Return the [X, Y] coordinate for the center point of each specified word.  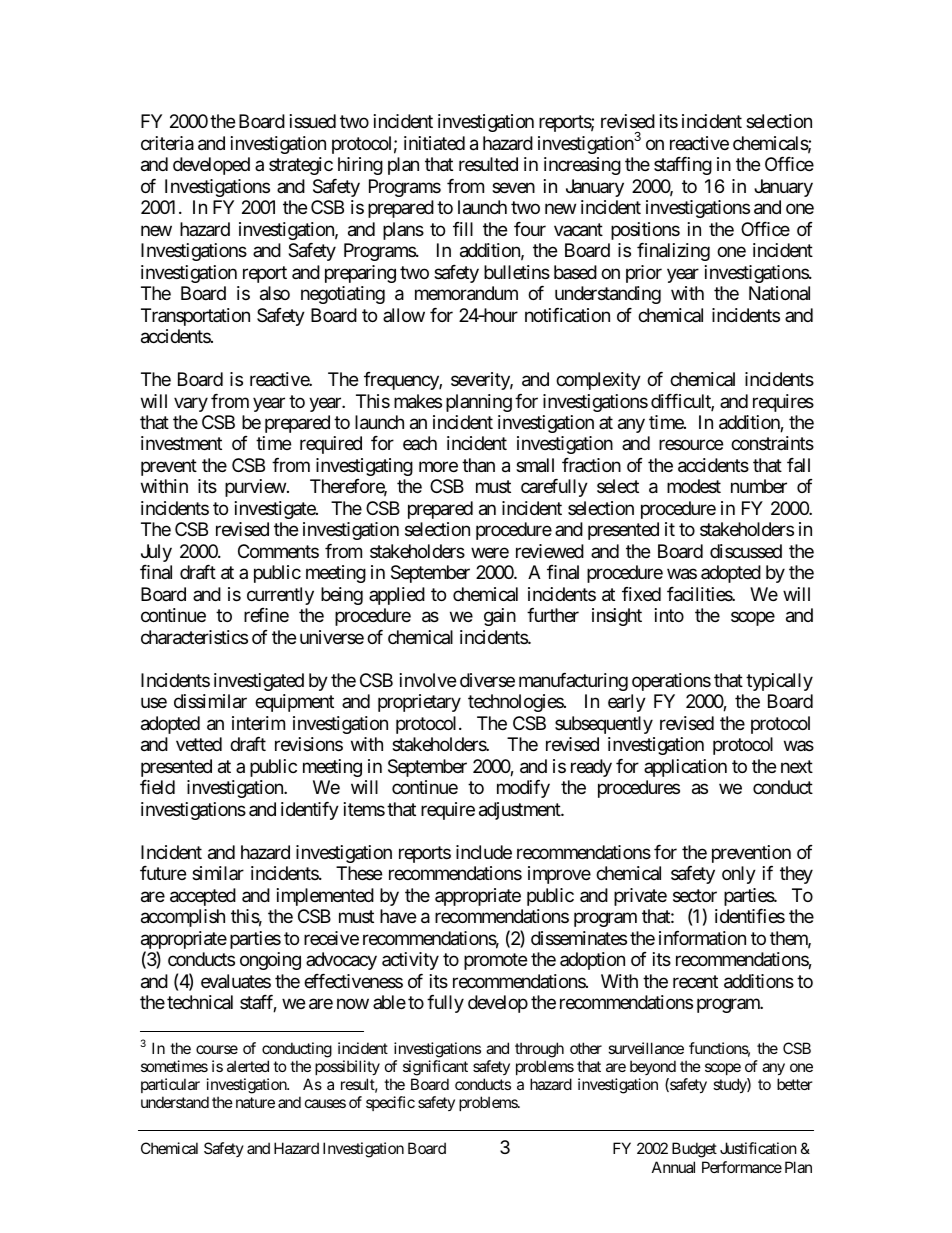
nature [255, 1102]
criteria [167, 143]
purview [255, 488]
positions [645, 231]
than [478, 465]
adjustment [520, 811]
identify [310, 811]
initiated [434, 143]
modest [694, 486]
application [685, 768]
